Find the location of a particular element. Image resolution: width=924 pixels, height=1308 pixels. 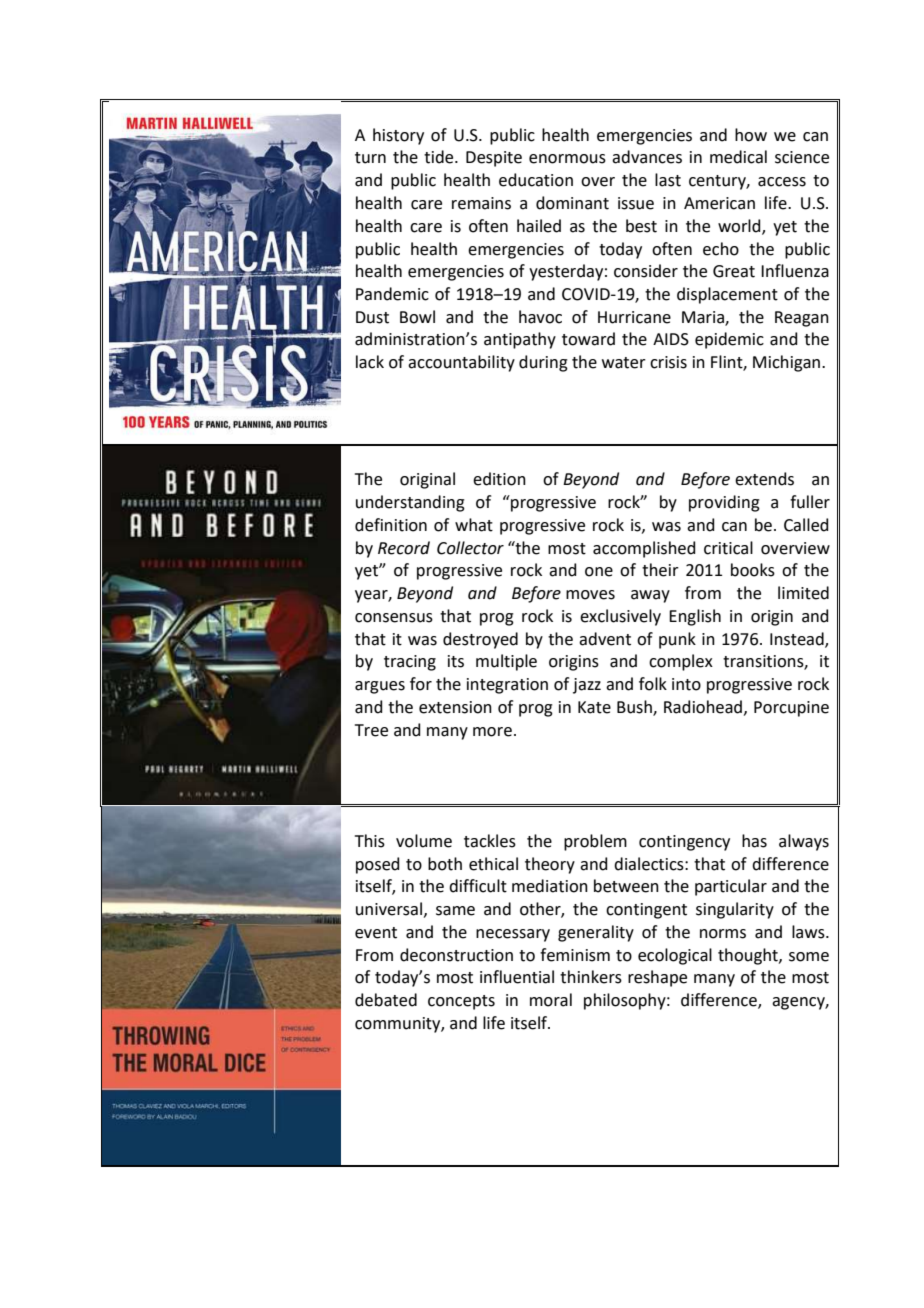

extends is located at coordinates (764, 479).
